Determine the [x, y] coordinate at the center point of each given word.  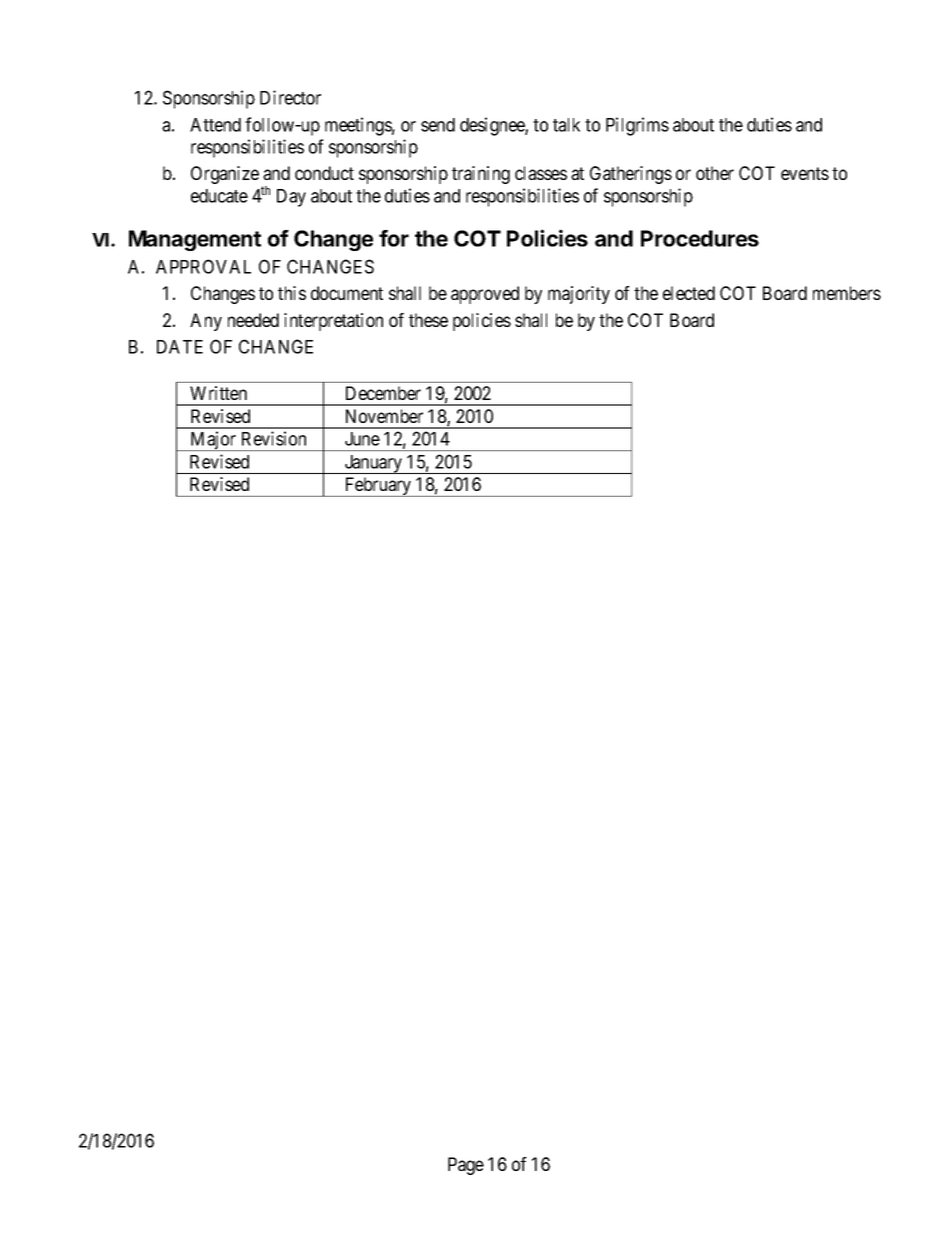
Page [466, 1166]
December [383, 393]
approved [485, 295]
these [428, 320]
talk [566, 125]
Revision [274, 438]
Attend [215, 125]
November [384, 416]
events [805, 173]
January [373, 464]
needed [253, 320]
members [847, 293]
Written [218, 393]
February [378, 487]
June [362, 439]
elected [689, 293]
